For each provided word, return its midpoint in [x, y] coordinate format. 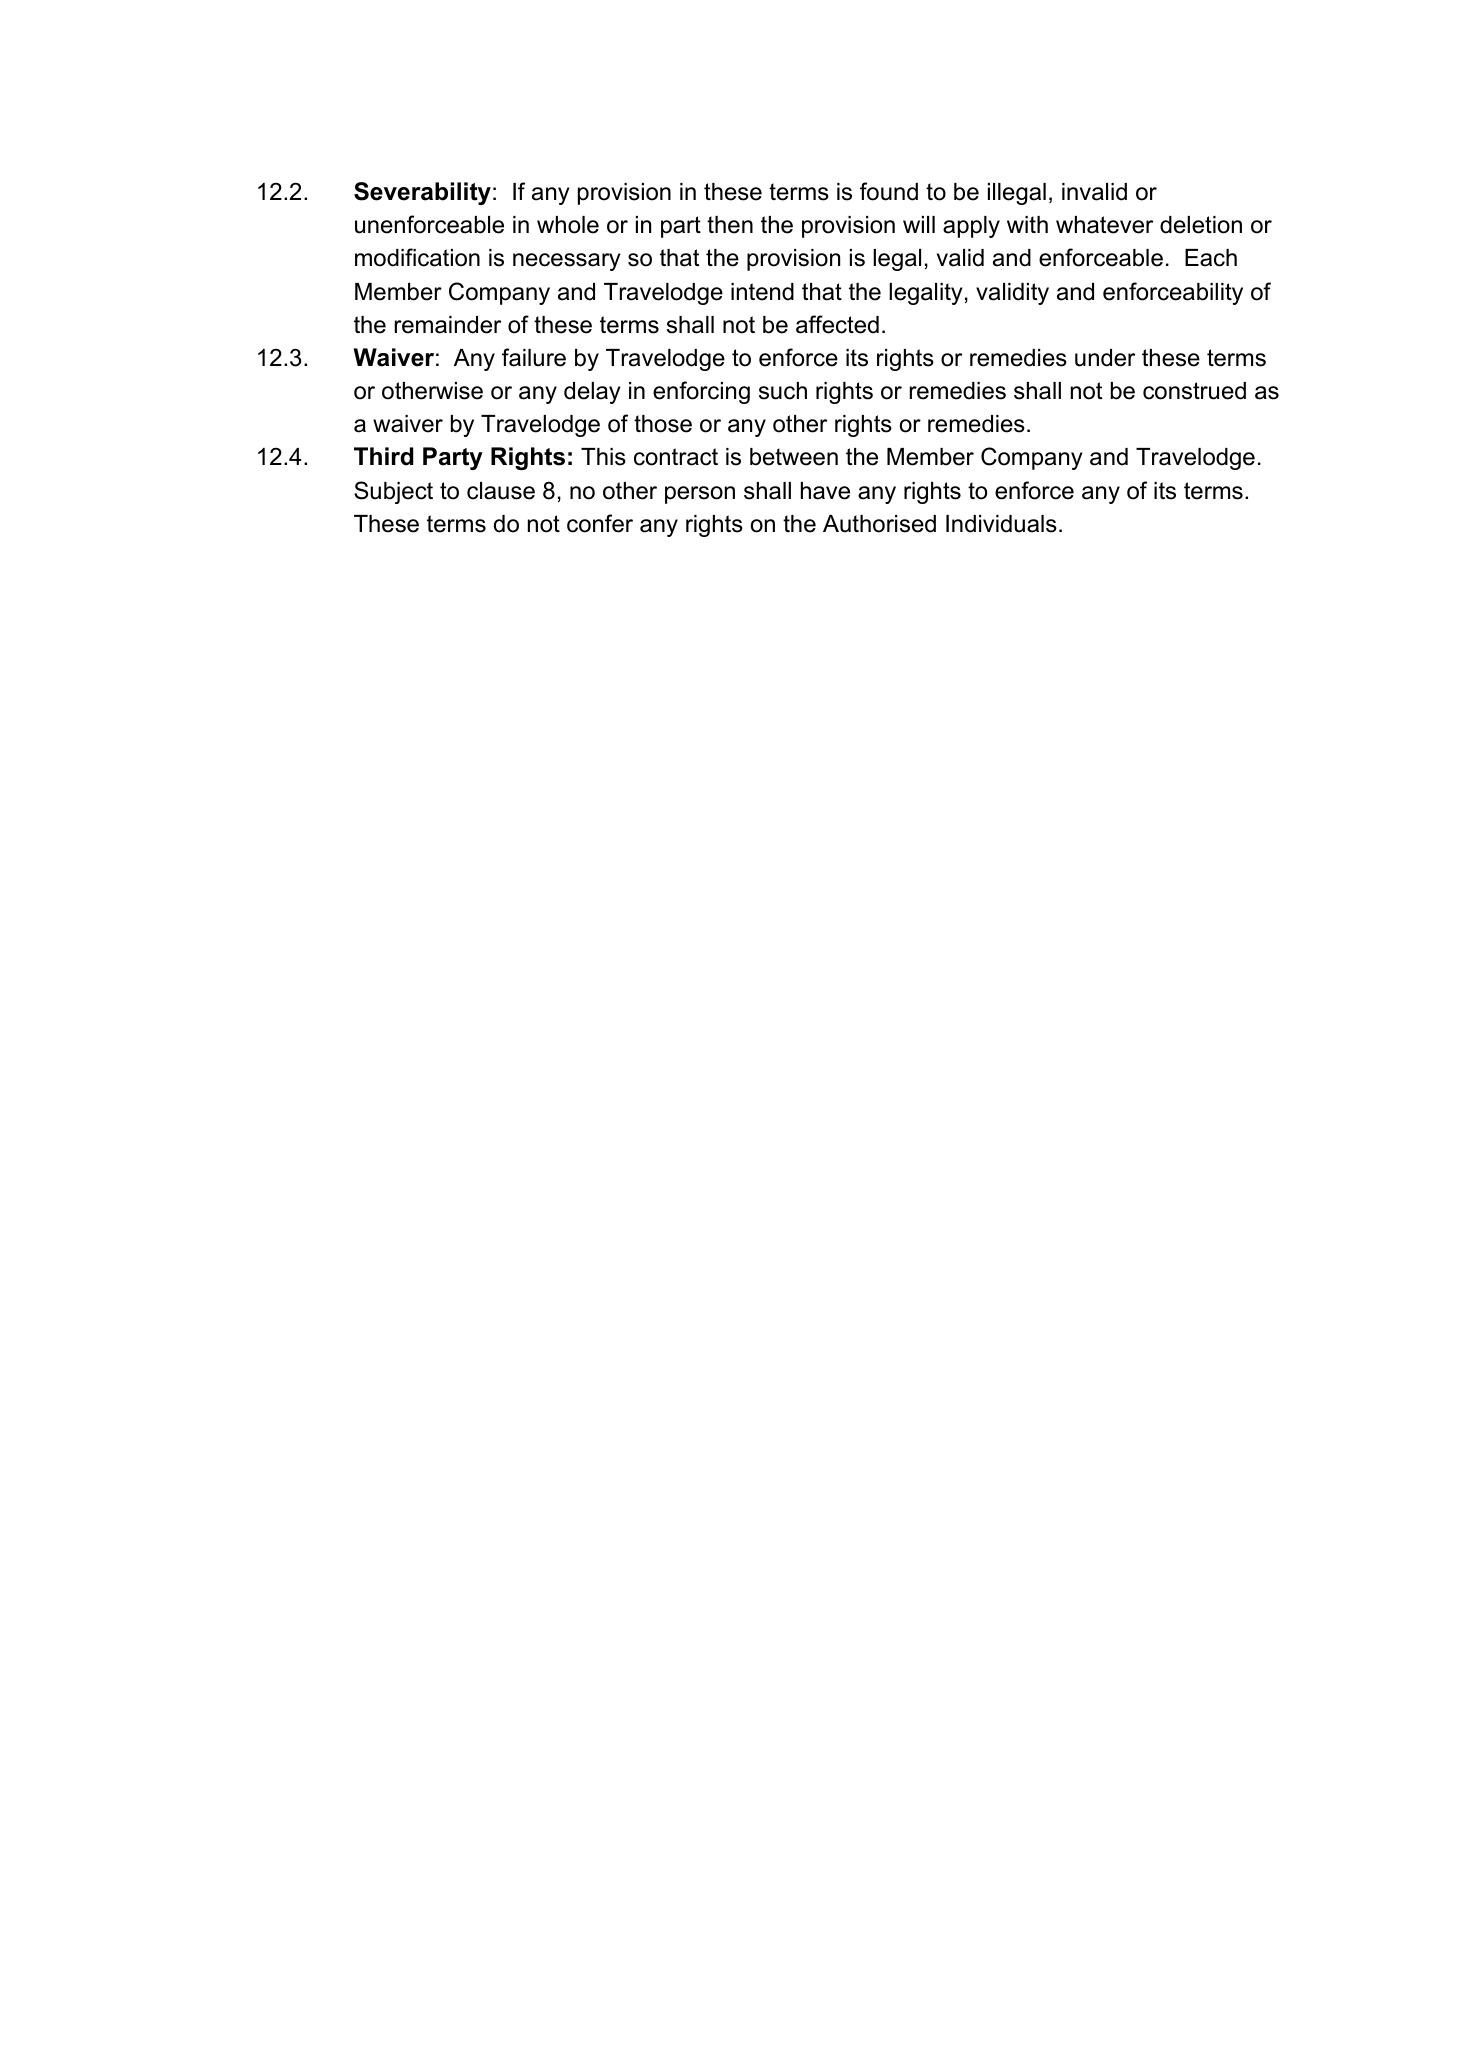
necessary [566, 262]
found [889, 191]
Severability [422, 193]
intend [762, 292]
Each [1211, 258]
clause [501, 491]
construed [1194, 391]
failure [534, 357]
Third [383, 456]
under [1105, 358]
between [794, 457]
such [783, 391]
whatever [1104, 225]
